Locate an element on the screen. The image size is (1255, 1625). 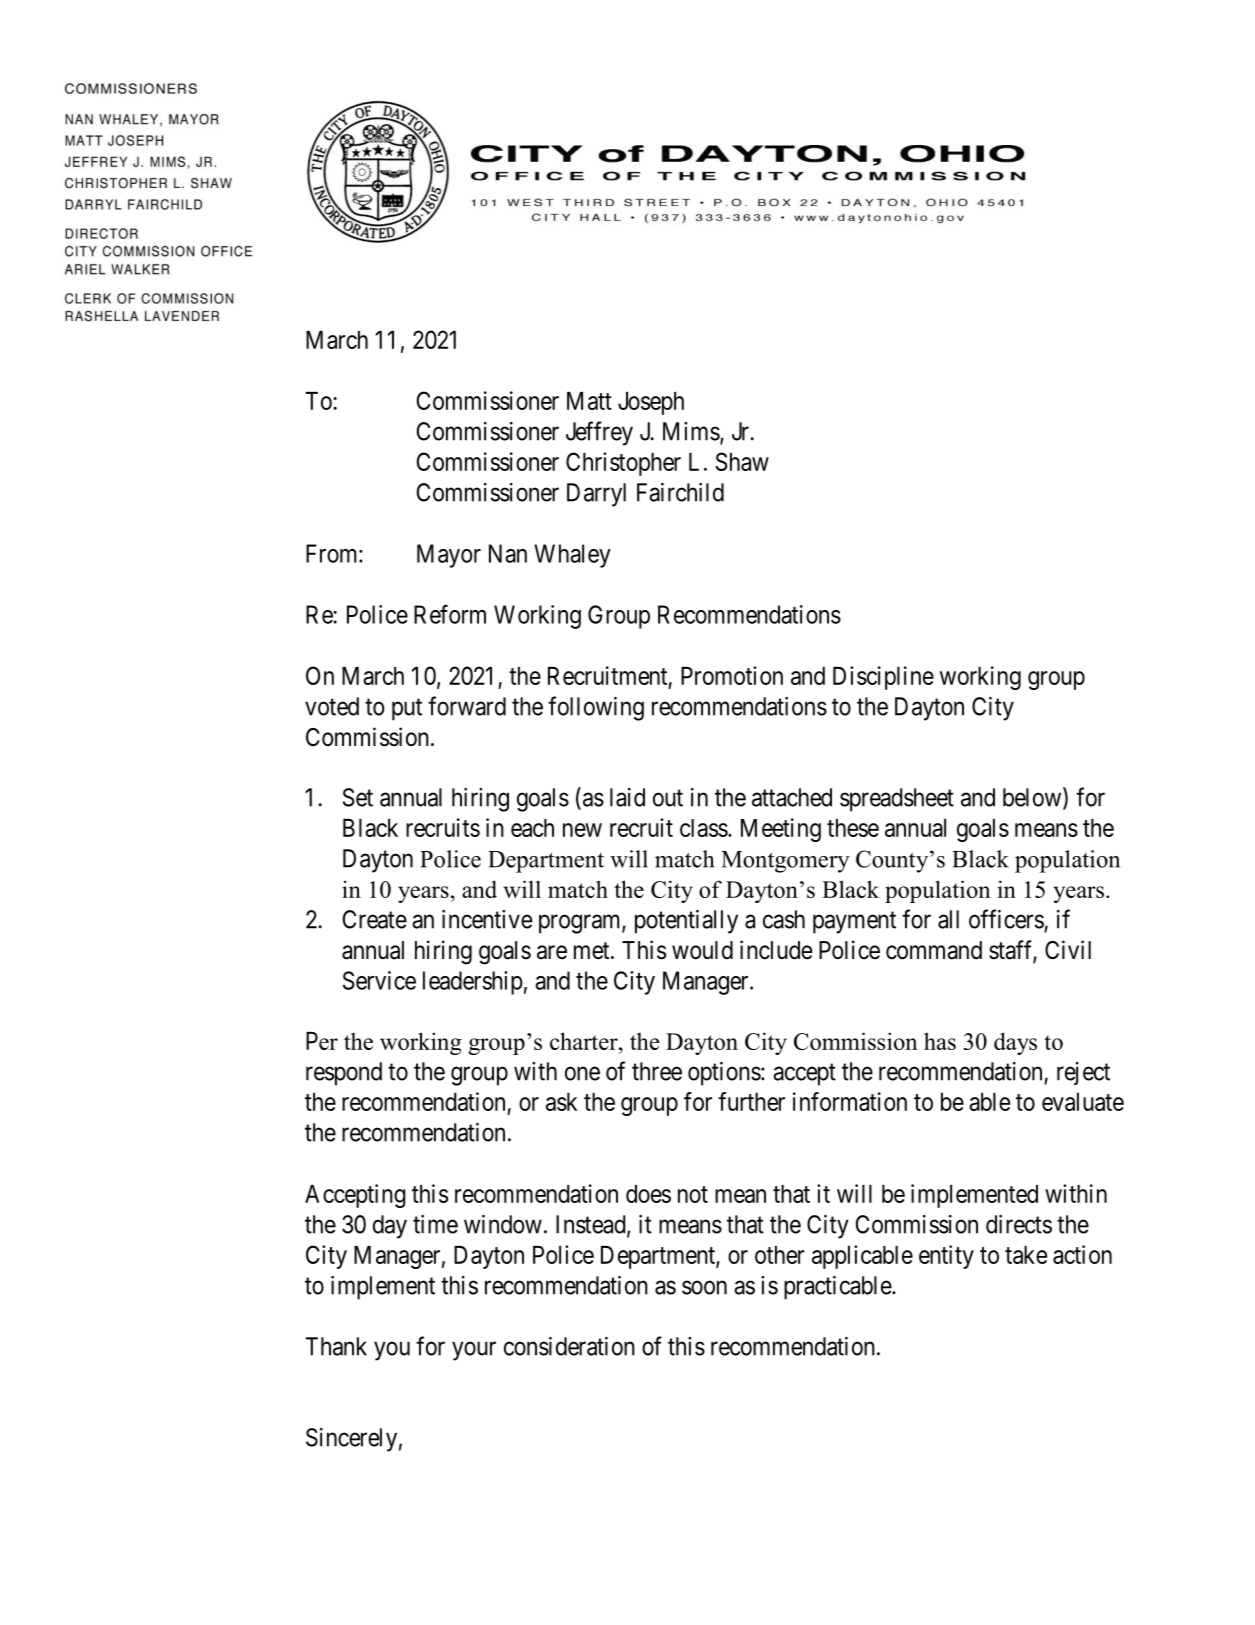
your is located at coordinates (474, 1351).
